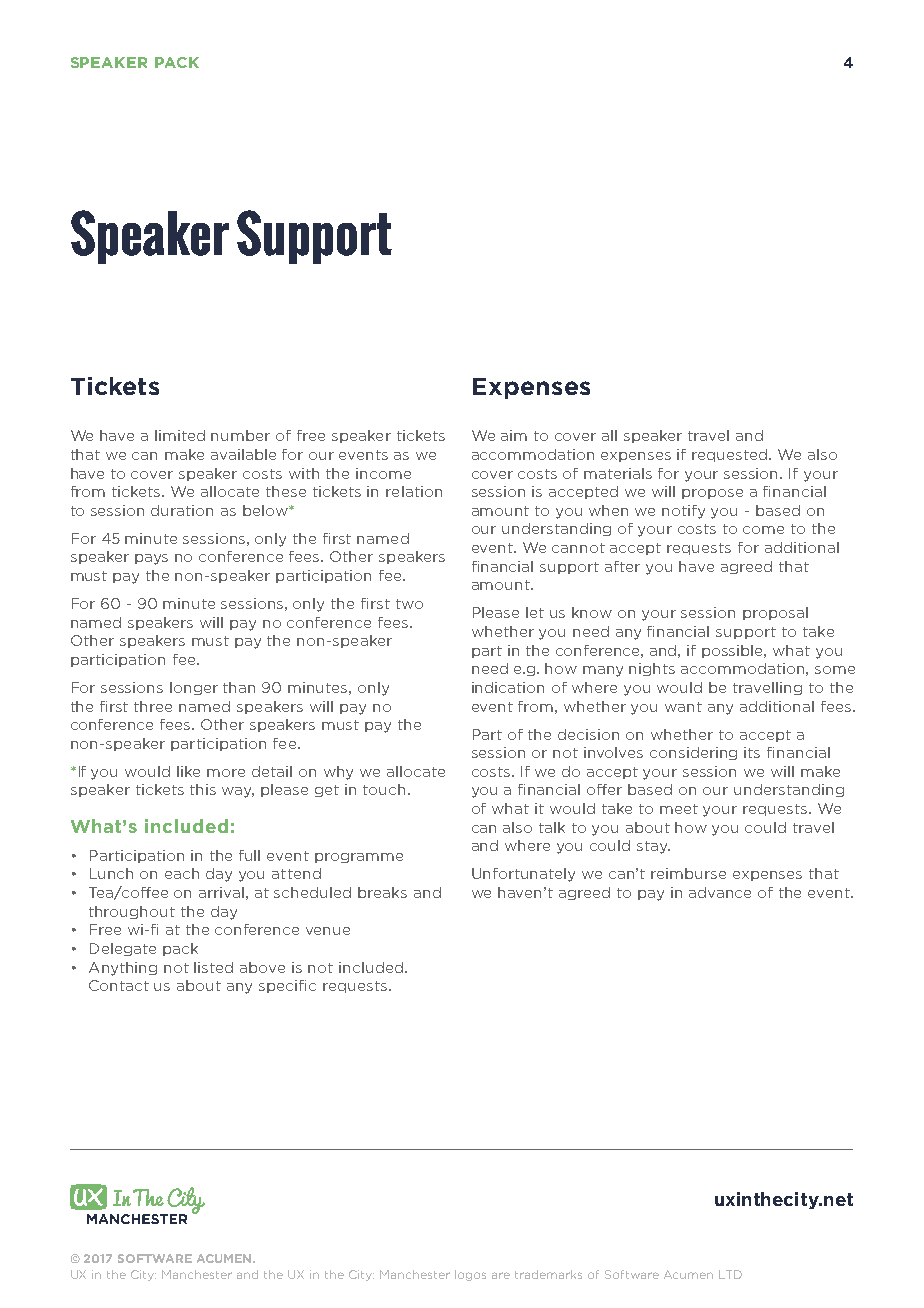  Describe the element at coordinates (775, 613) in the page. I see `proposal` at that location.
